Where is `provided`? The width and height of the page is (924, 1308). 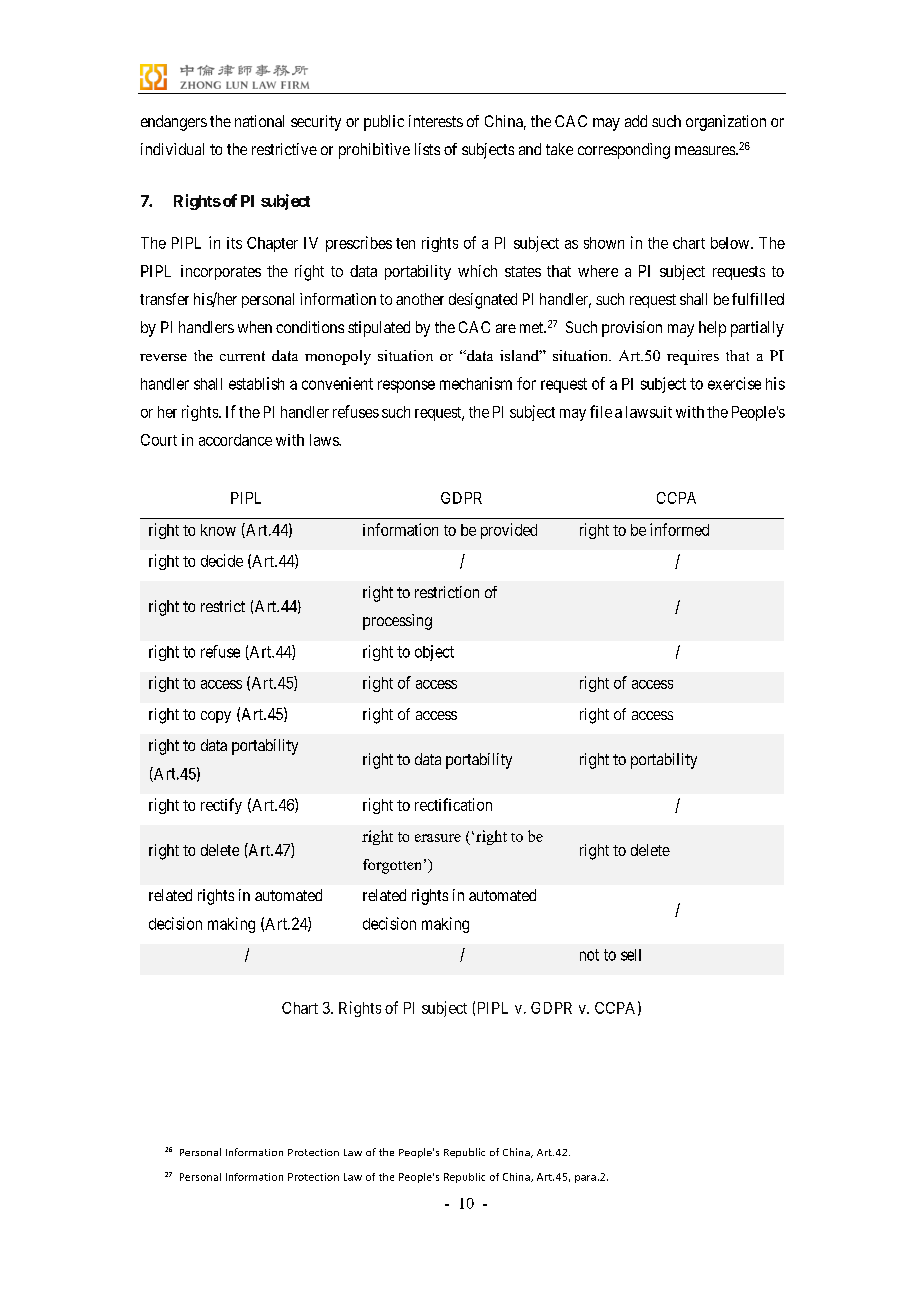
provided is located at coordinates (509, 531).
